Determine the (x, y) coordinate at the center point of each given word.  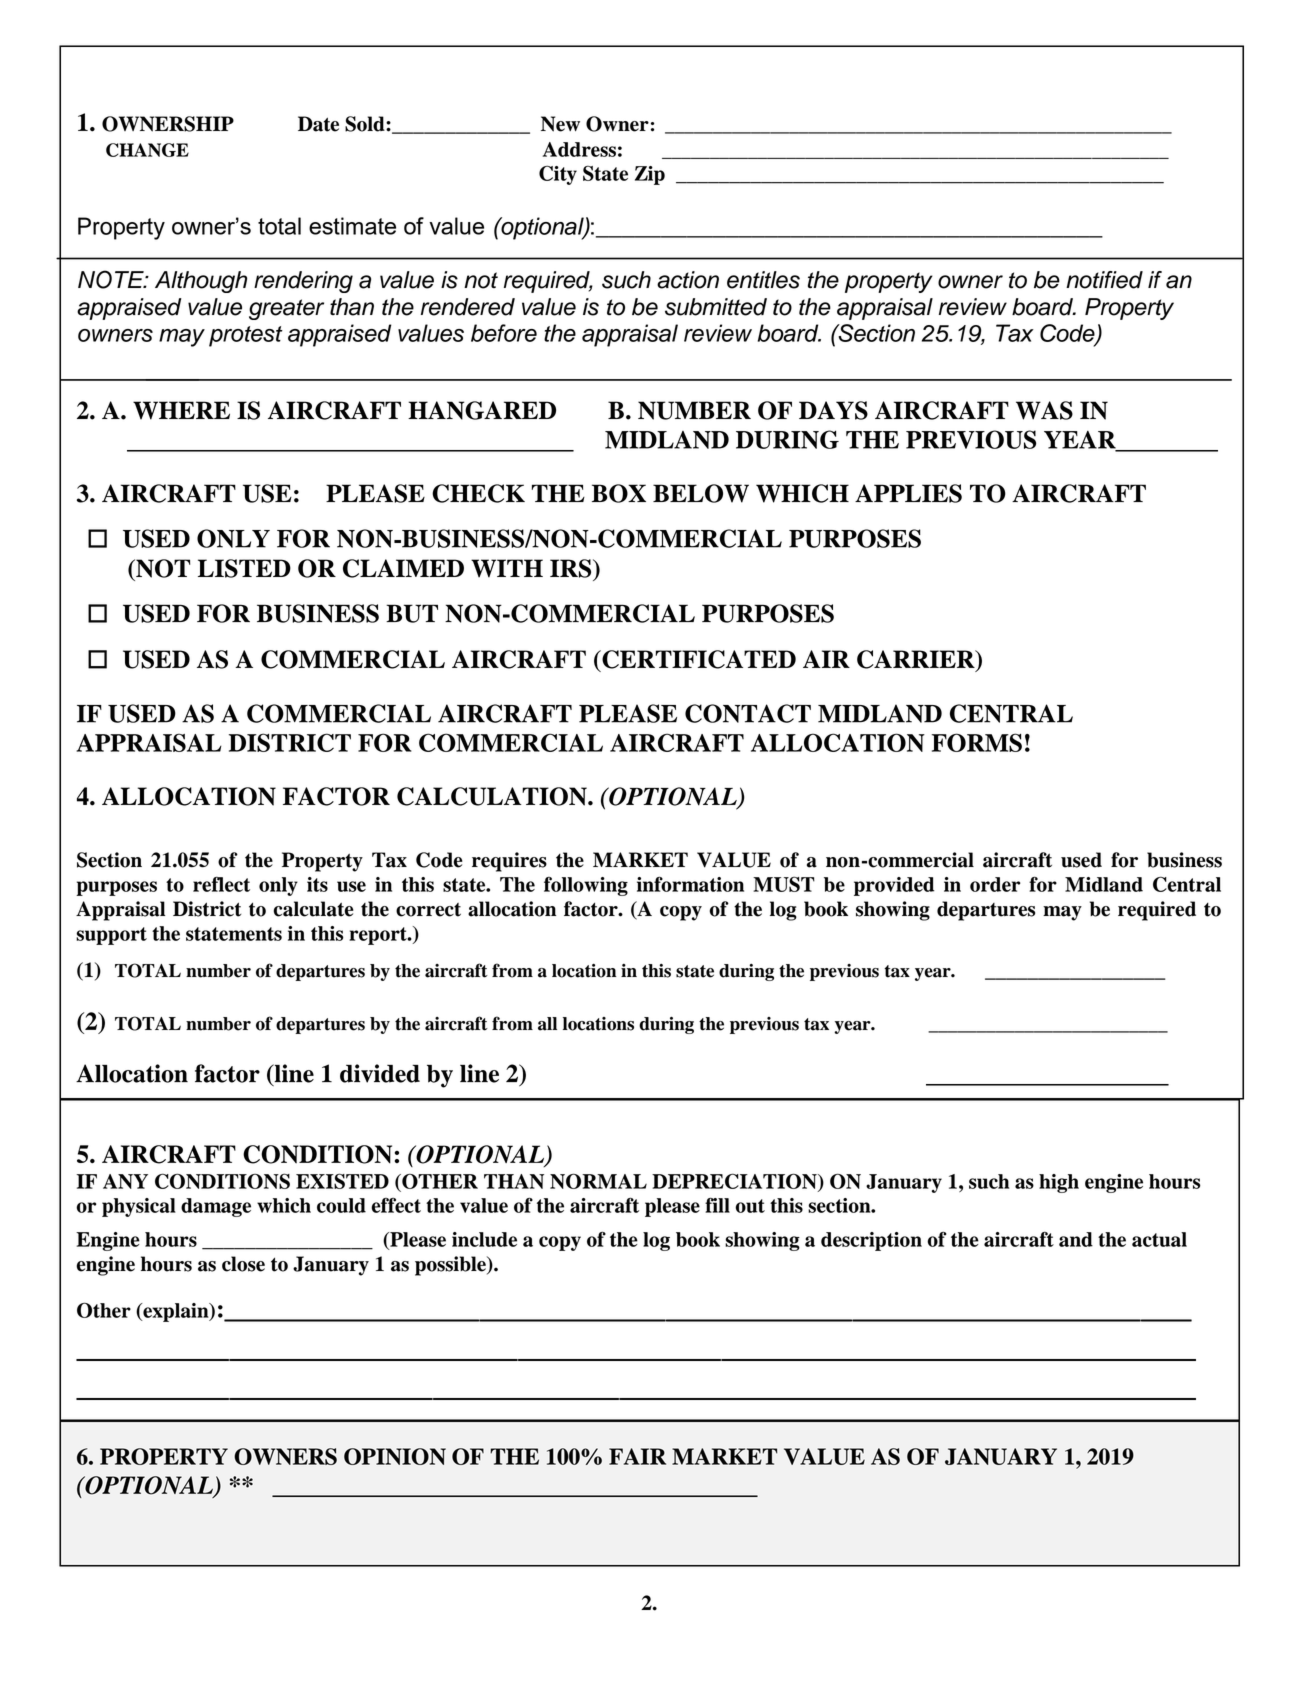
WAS (1044, 410)
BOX (619, 493)
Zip (650, 175)
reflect (221, 884)
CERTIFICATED (698, 659)
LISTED (244, 568)
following (586, 886)
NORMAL (598, 1181)
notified (1104, 280)
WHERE (181, 410)
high (1059, 1183)
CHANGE (147, 150)
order (995, 884)
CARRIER (917, 660)
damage (216, 1207)
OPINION (395, 1456)
